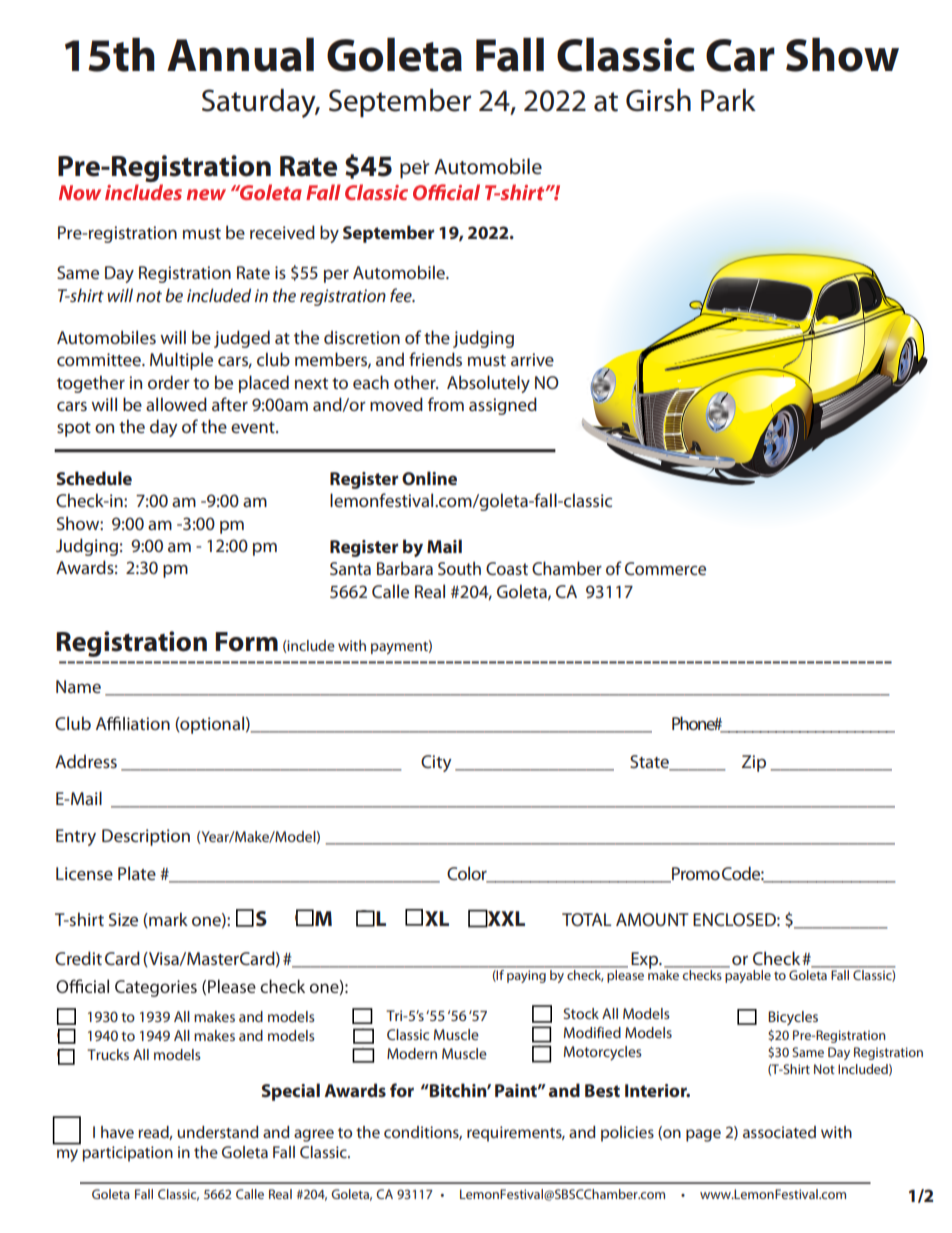  Describe the element at coordinates (240, 55) in the page. I see `Annual` at that location.
